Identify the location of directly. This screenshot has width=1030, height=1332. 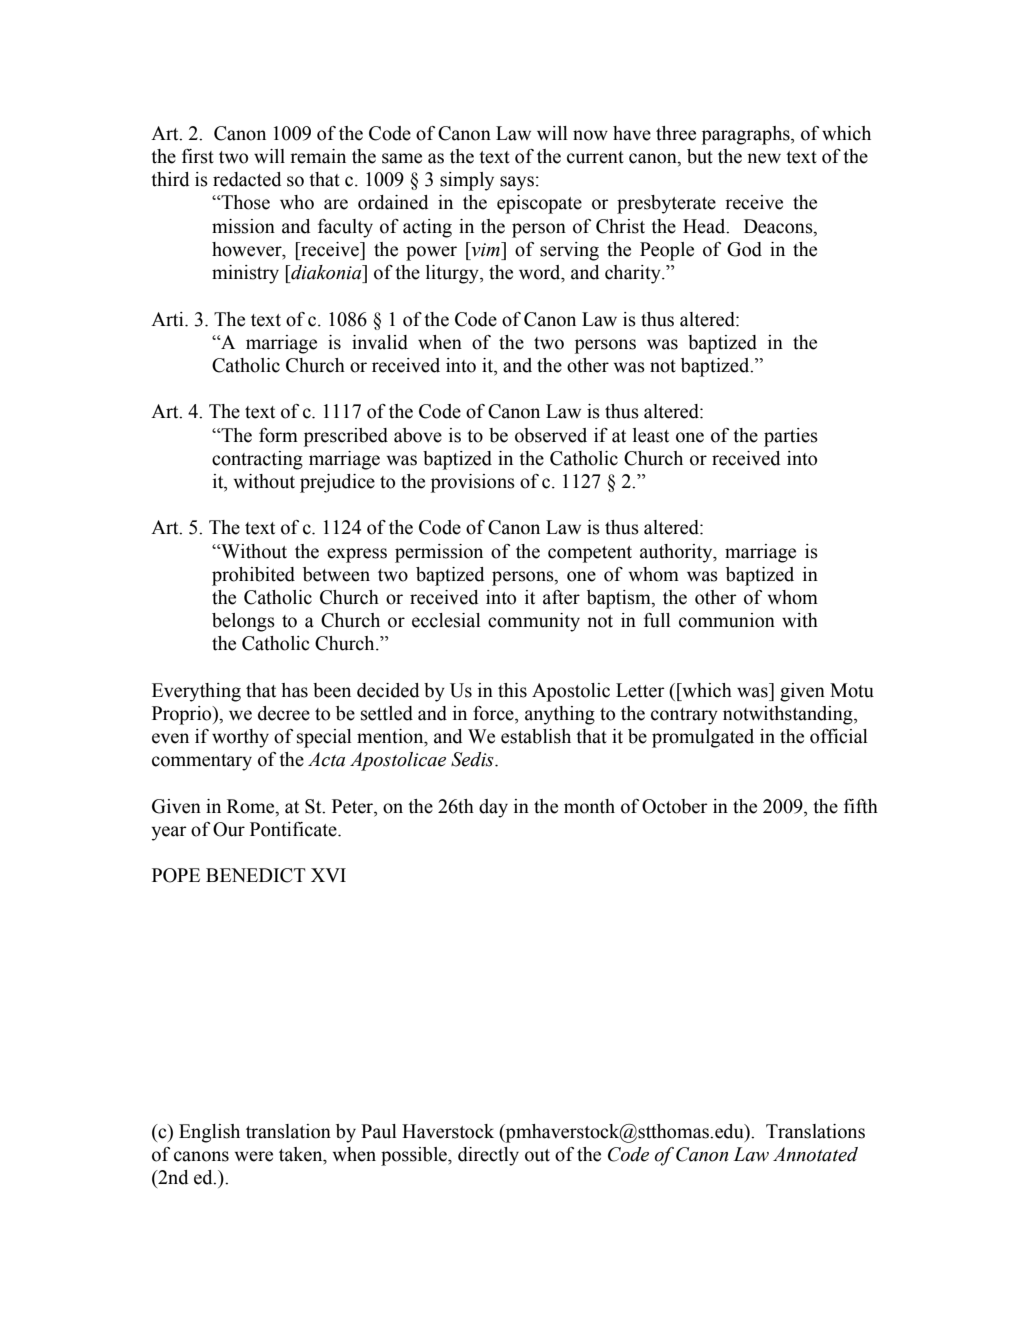
(488, 1156).
